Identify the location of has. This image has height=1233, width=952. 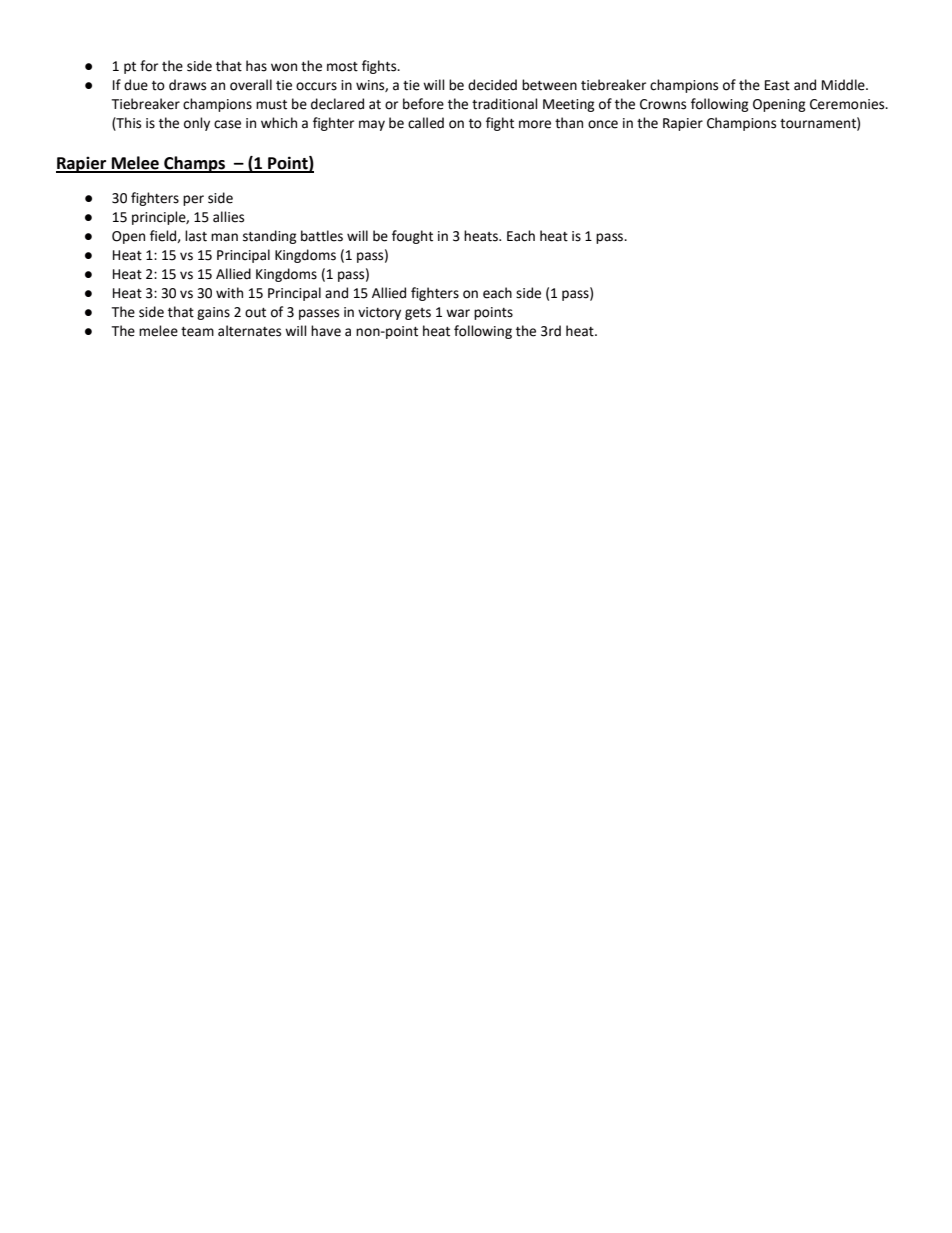
(256, 66).
